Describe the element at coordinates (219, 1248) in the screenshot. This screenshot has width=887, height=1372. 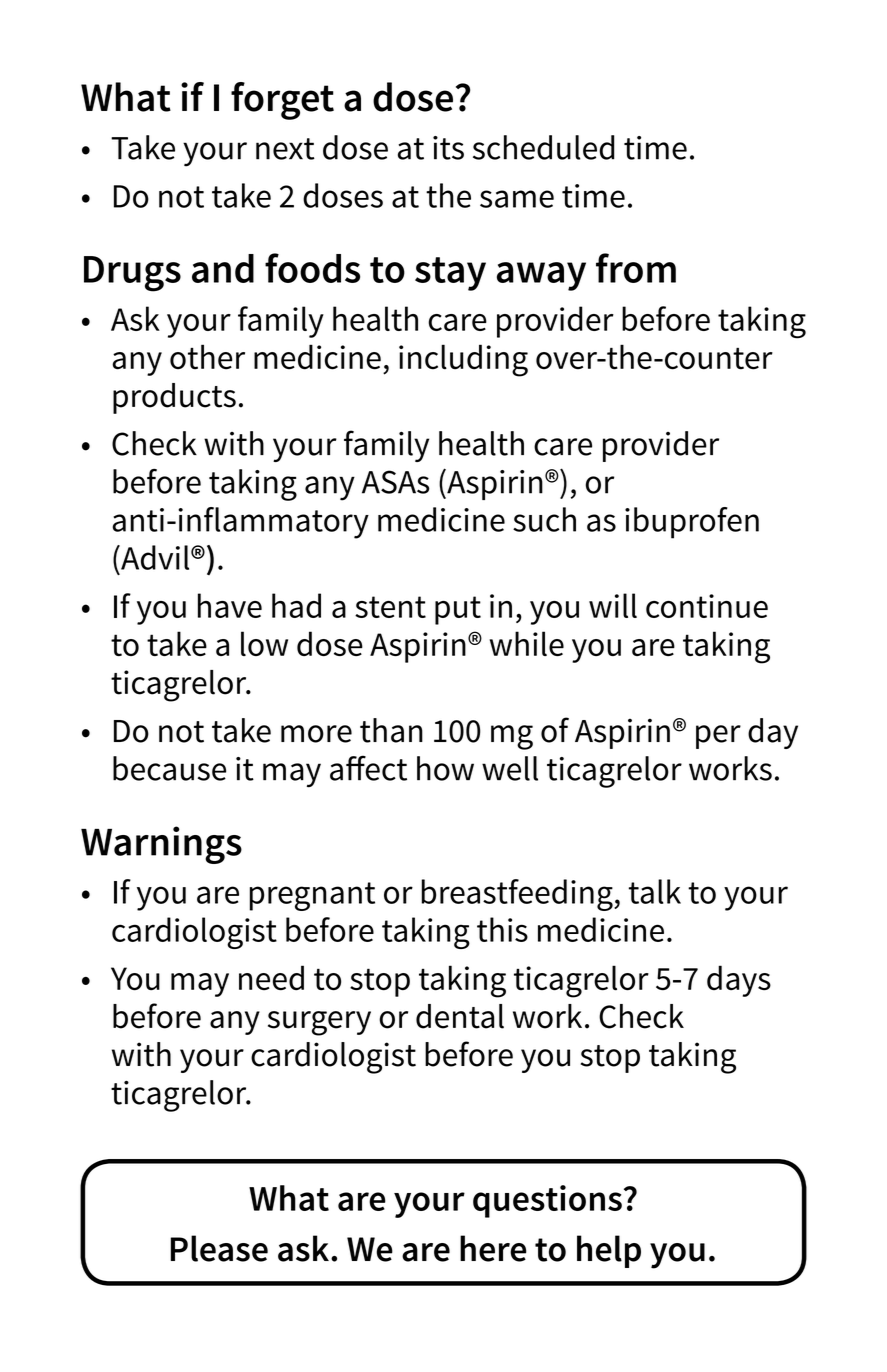
I see `Please` at that location.
